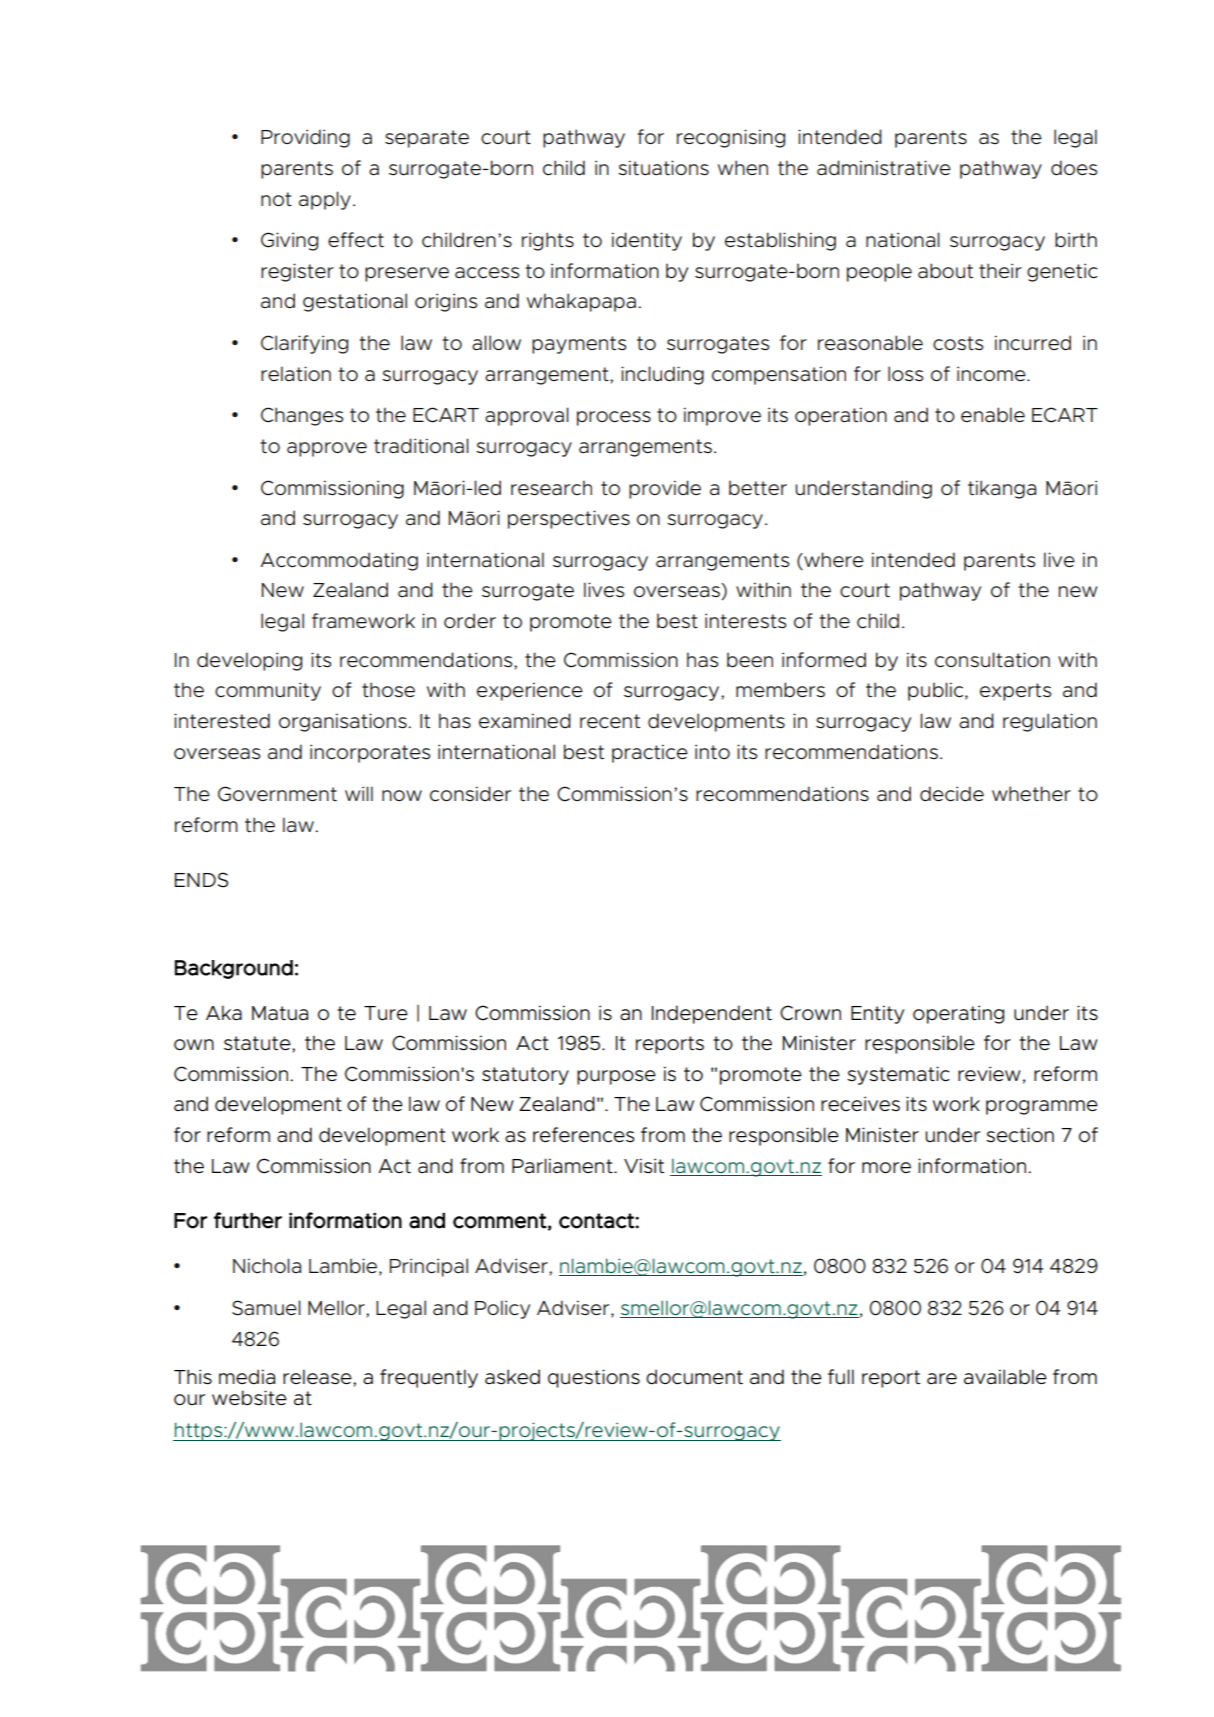  I want to click on administrative, so click(884, 168).
